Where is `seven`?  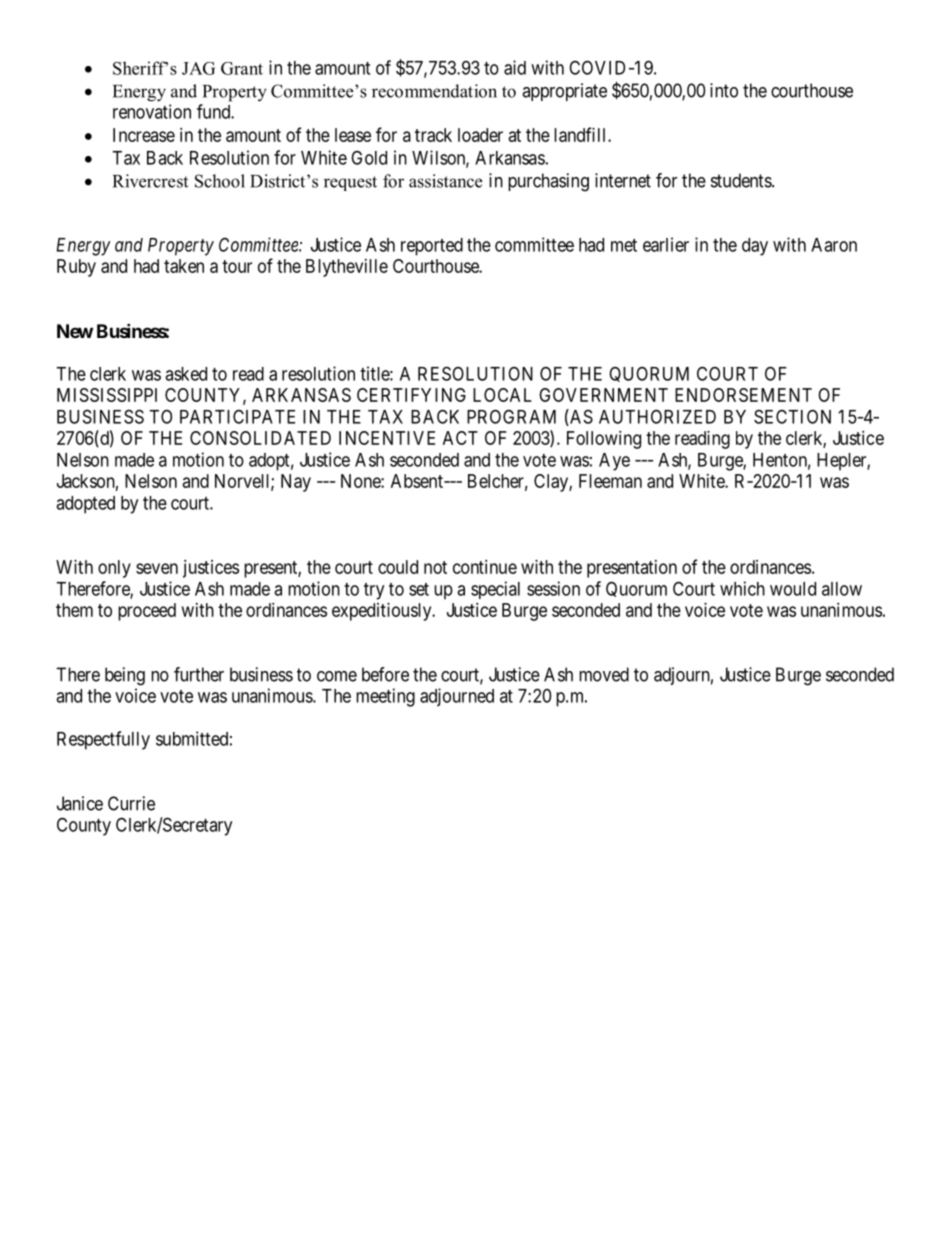
seven is located at coordinates (157, 568).
